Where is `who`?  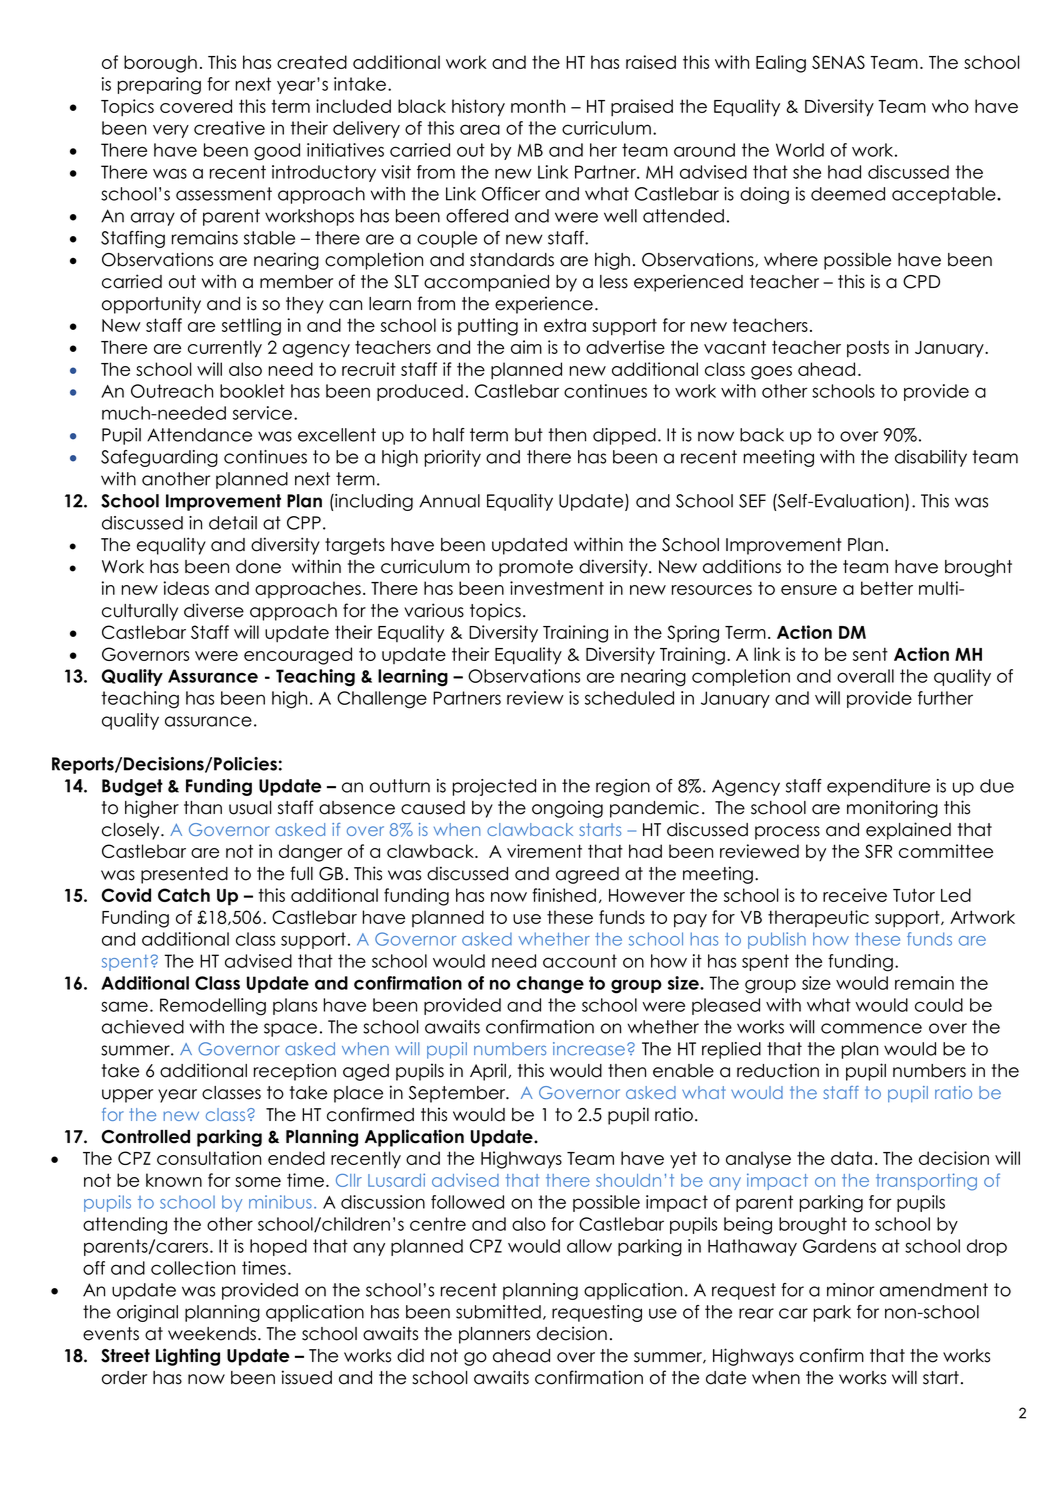
who is located at coordinates (950, 106).
